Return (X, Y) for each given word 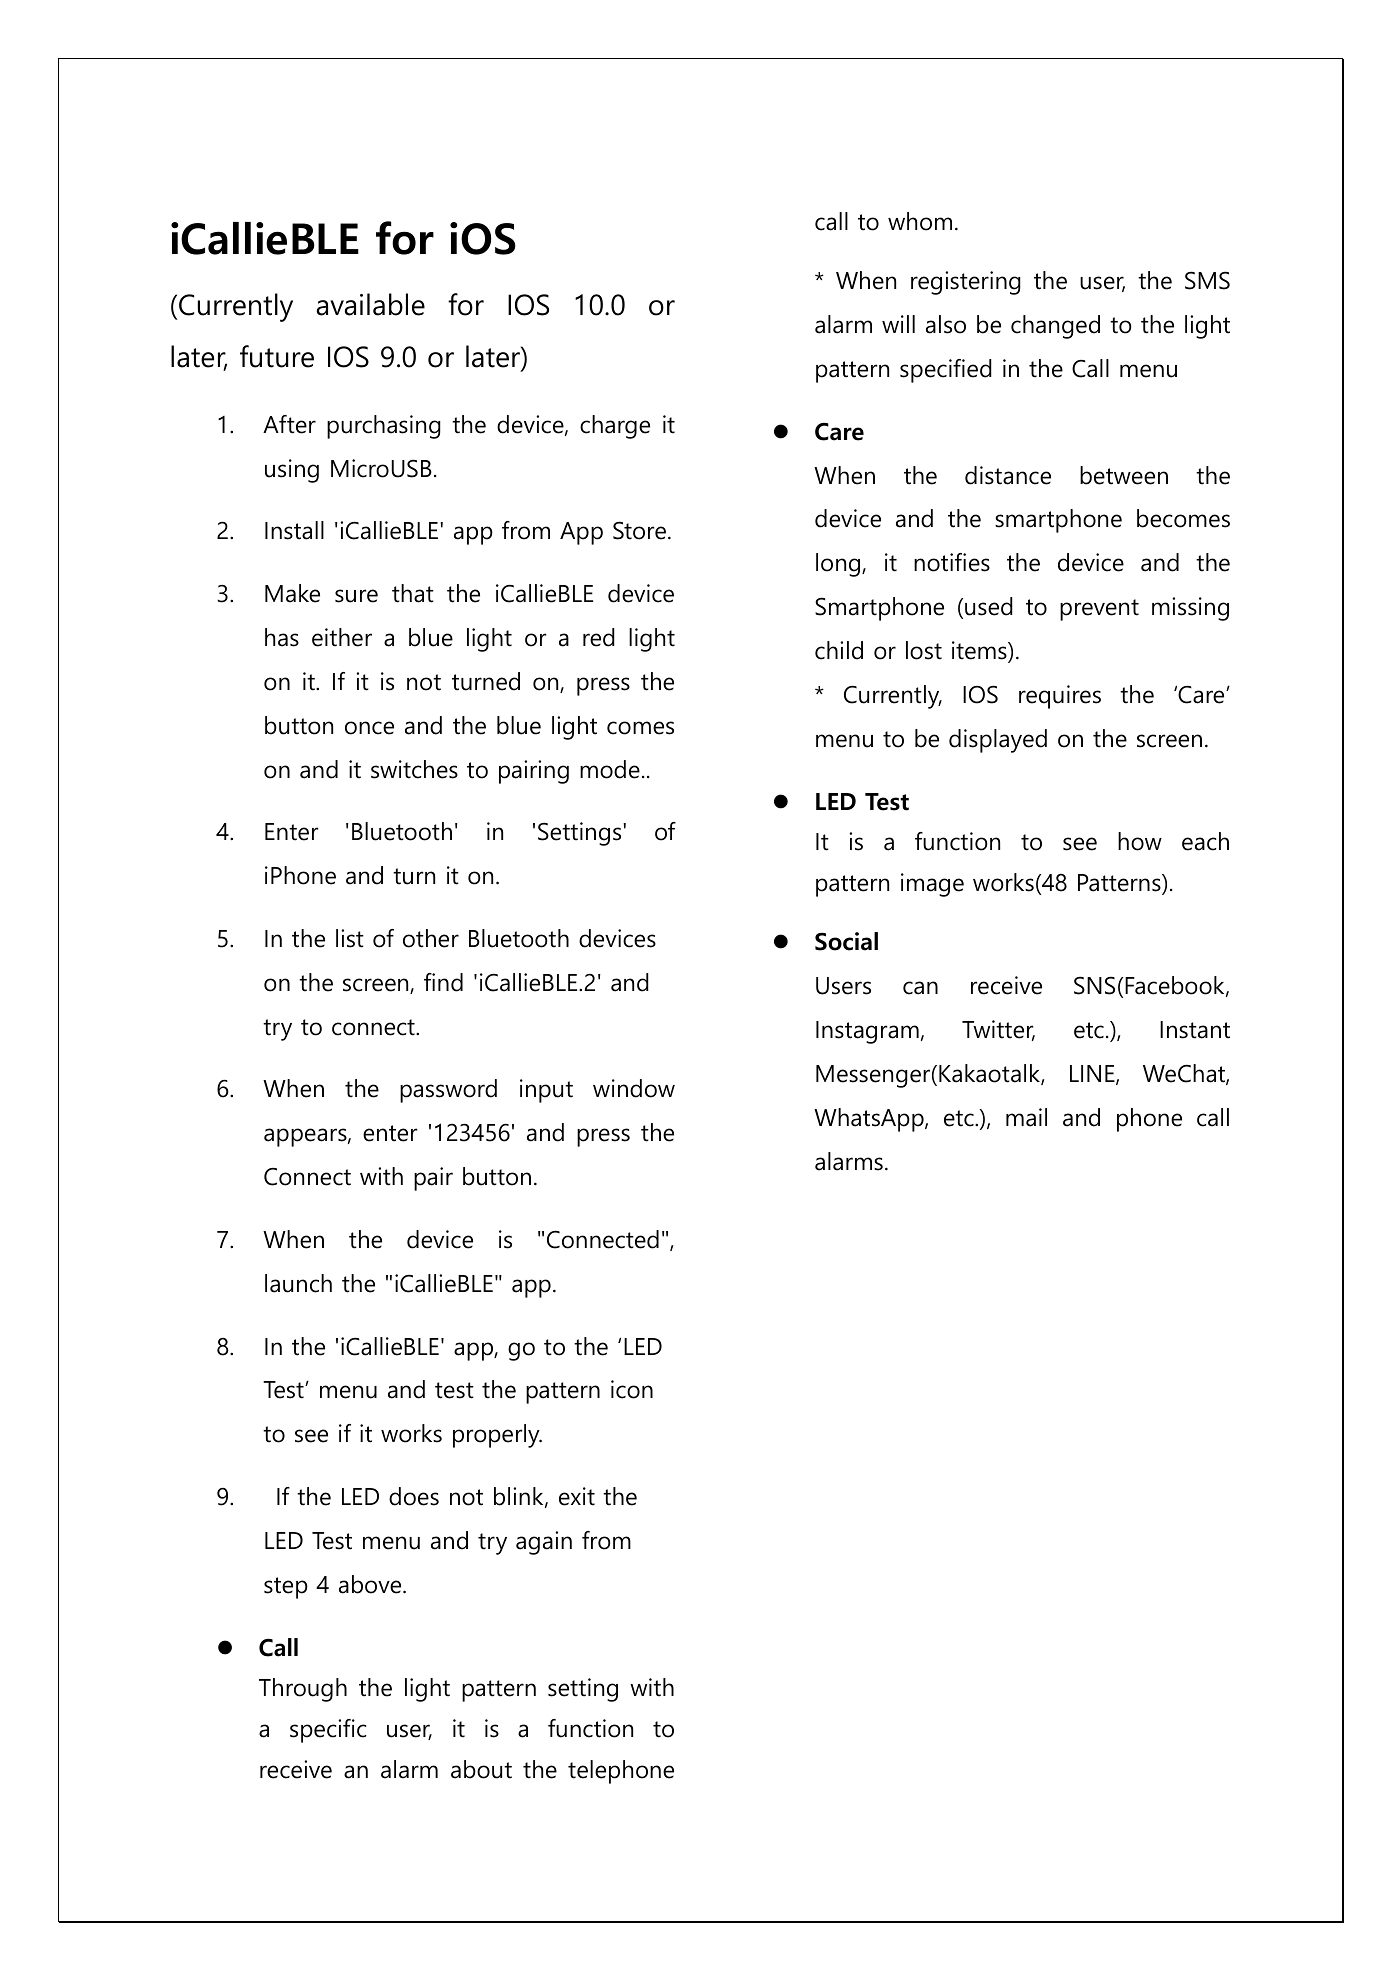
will (898, 324)
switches (414, 769)
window (634, 1088)
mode (610, 769)
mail (1026, 1117)
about (481, 1769)
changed (1055, 327)
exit (577, 1496)
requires (1060, 697)
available (371, 304)
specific (328, 1731)
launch (298, 1283)
